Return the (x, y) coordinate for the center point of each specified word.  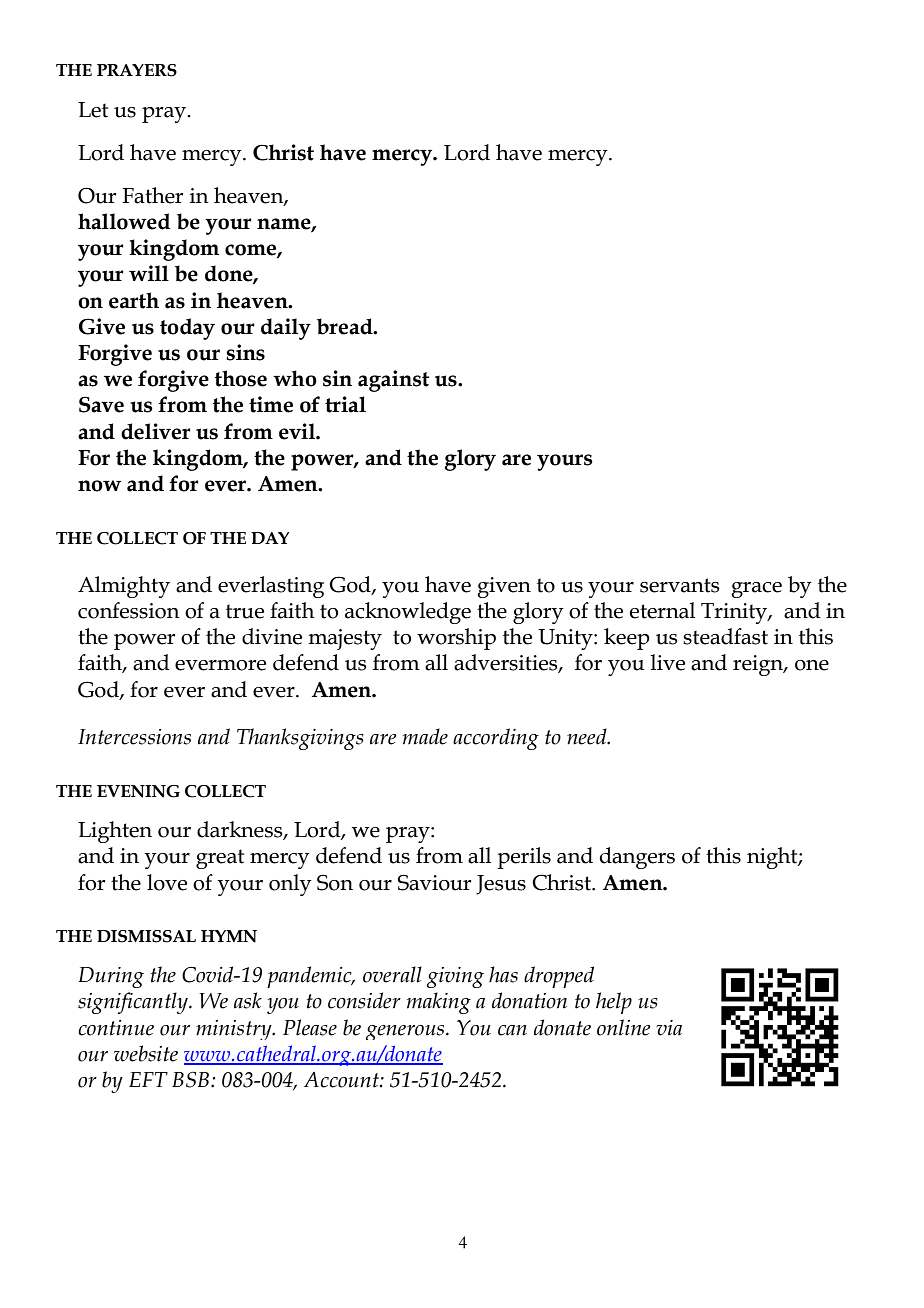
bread (346, 326)
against (393, 381)
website (146, 1053)
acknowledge (408, 613)
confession (129, 610)
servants (679, 585)
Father (153, 195)
